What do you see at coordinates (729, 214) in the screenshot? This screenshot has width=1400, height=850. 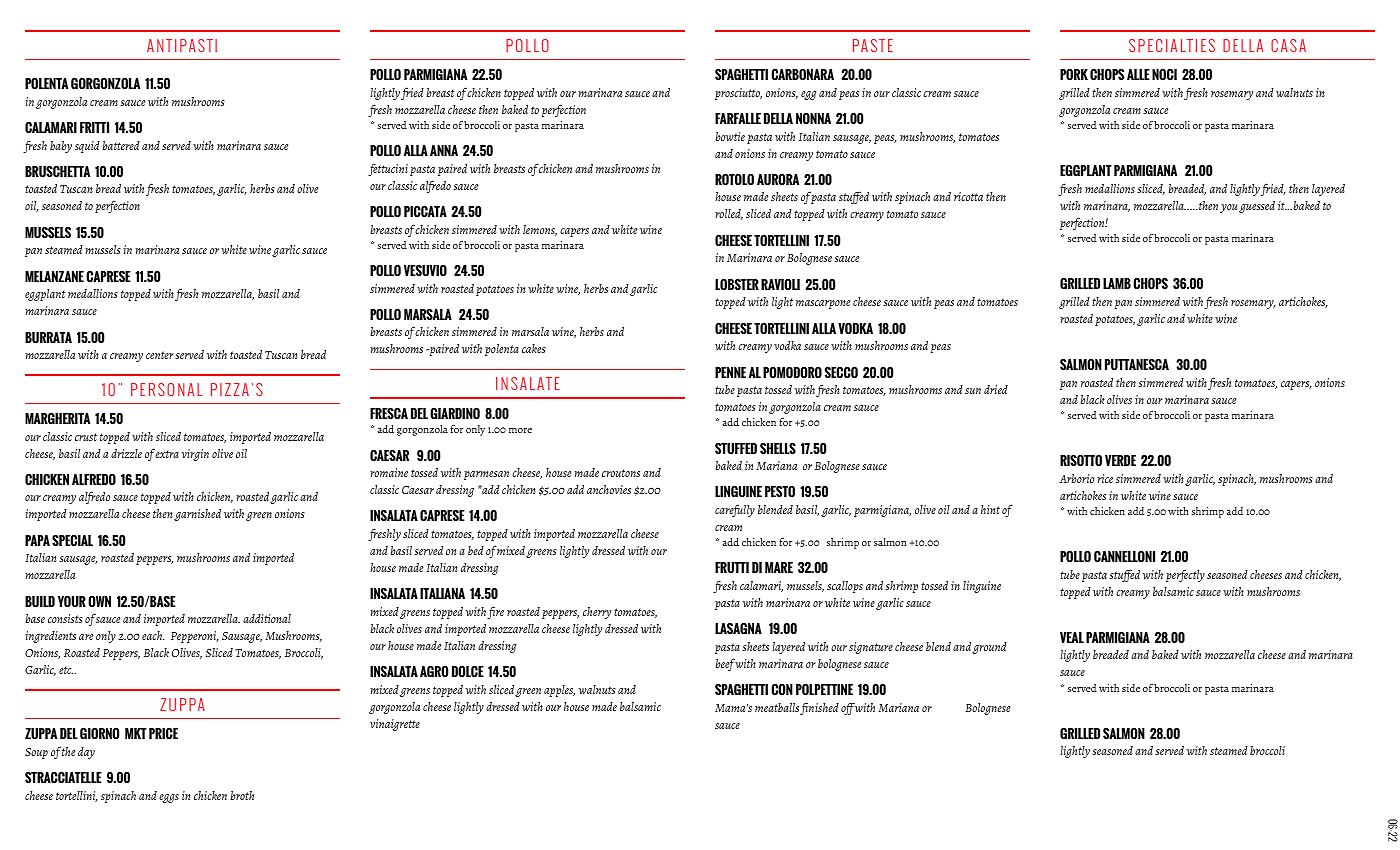 I see `rolled` at bounding box center [729, 214].
